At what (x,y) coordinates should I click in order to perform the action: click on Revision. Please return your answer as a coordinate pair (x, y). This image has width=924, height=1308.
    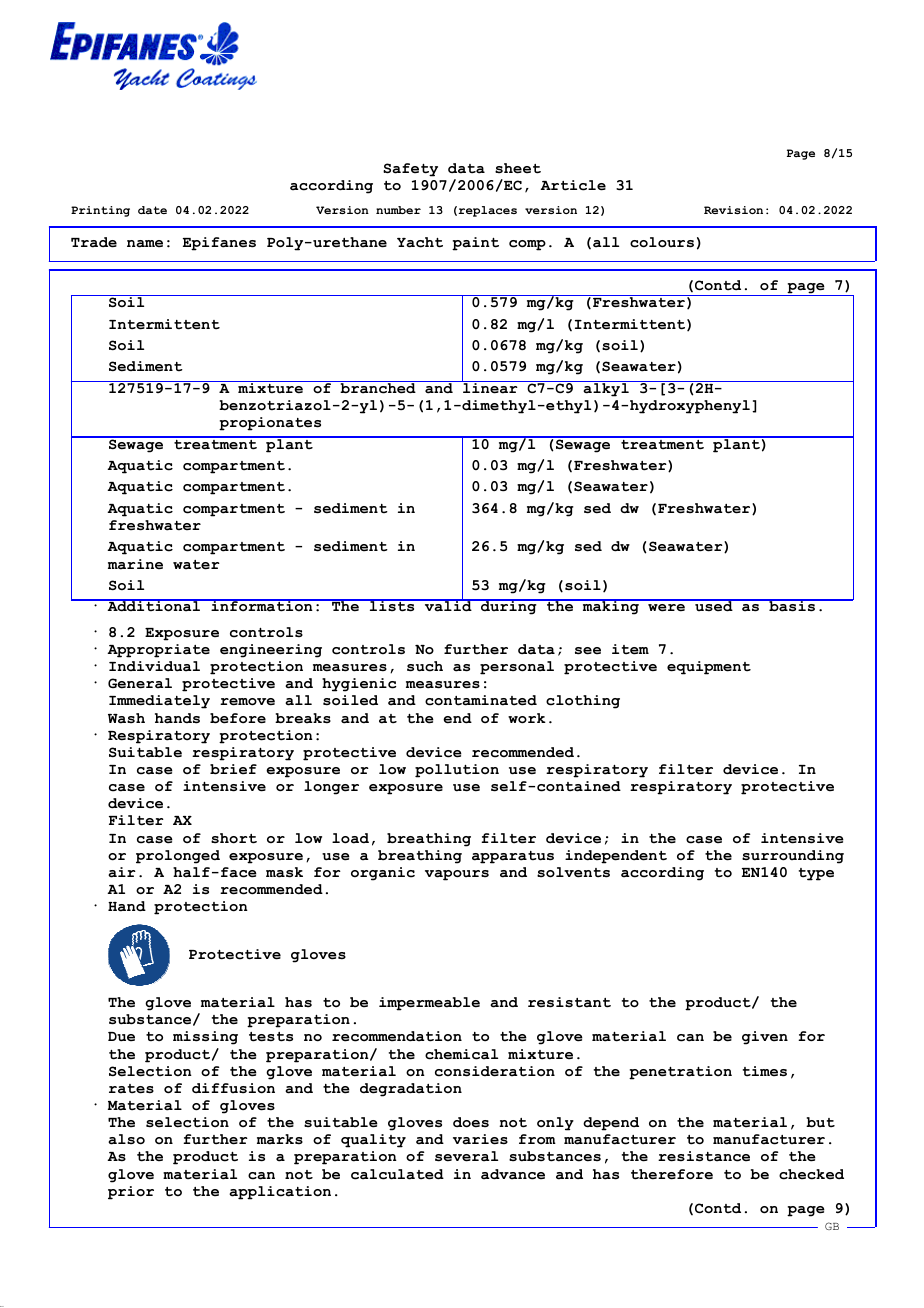
    Looking at the image, I should click on (733, 210).
